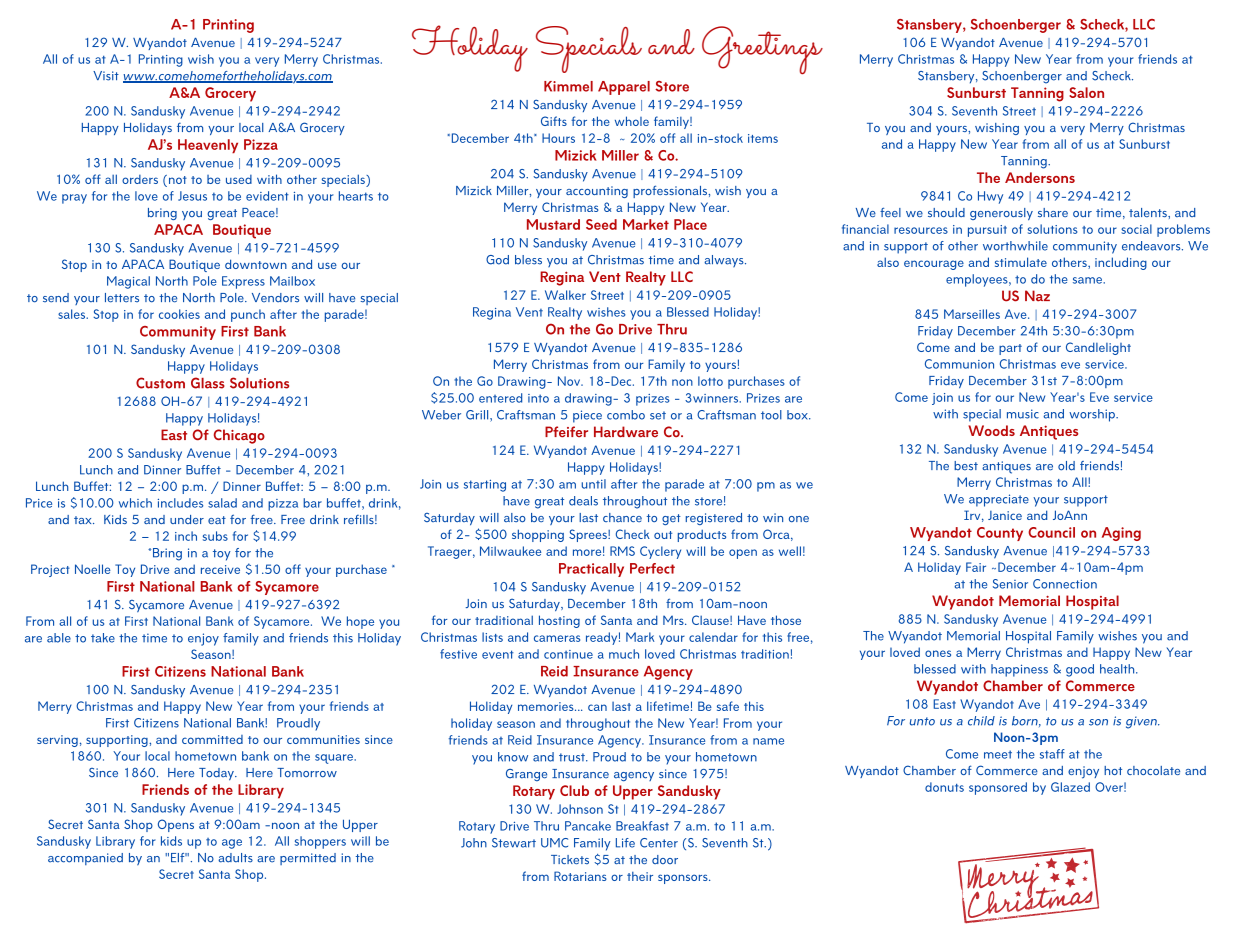 The height and width of the screenshot is (952, 1233). Describe the element at coordinates (565, 295) in the screenshot. I see `Walker` at that location.
